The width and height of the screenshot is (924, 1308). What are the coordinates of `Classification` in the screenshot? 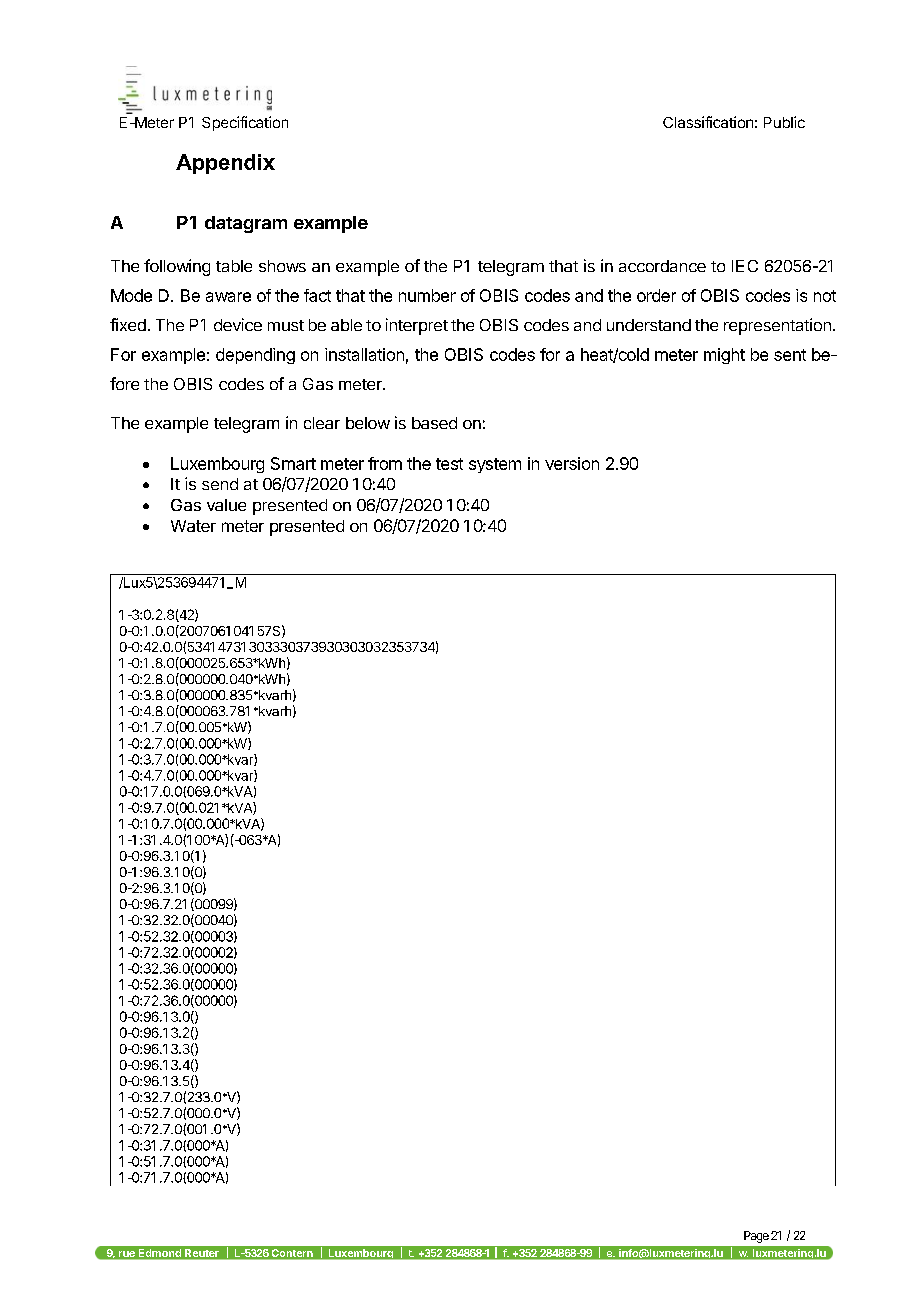 It's located at (708, 122).
